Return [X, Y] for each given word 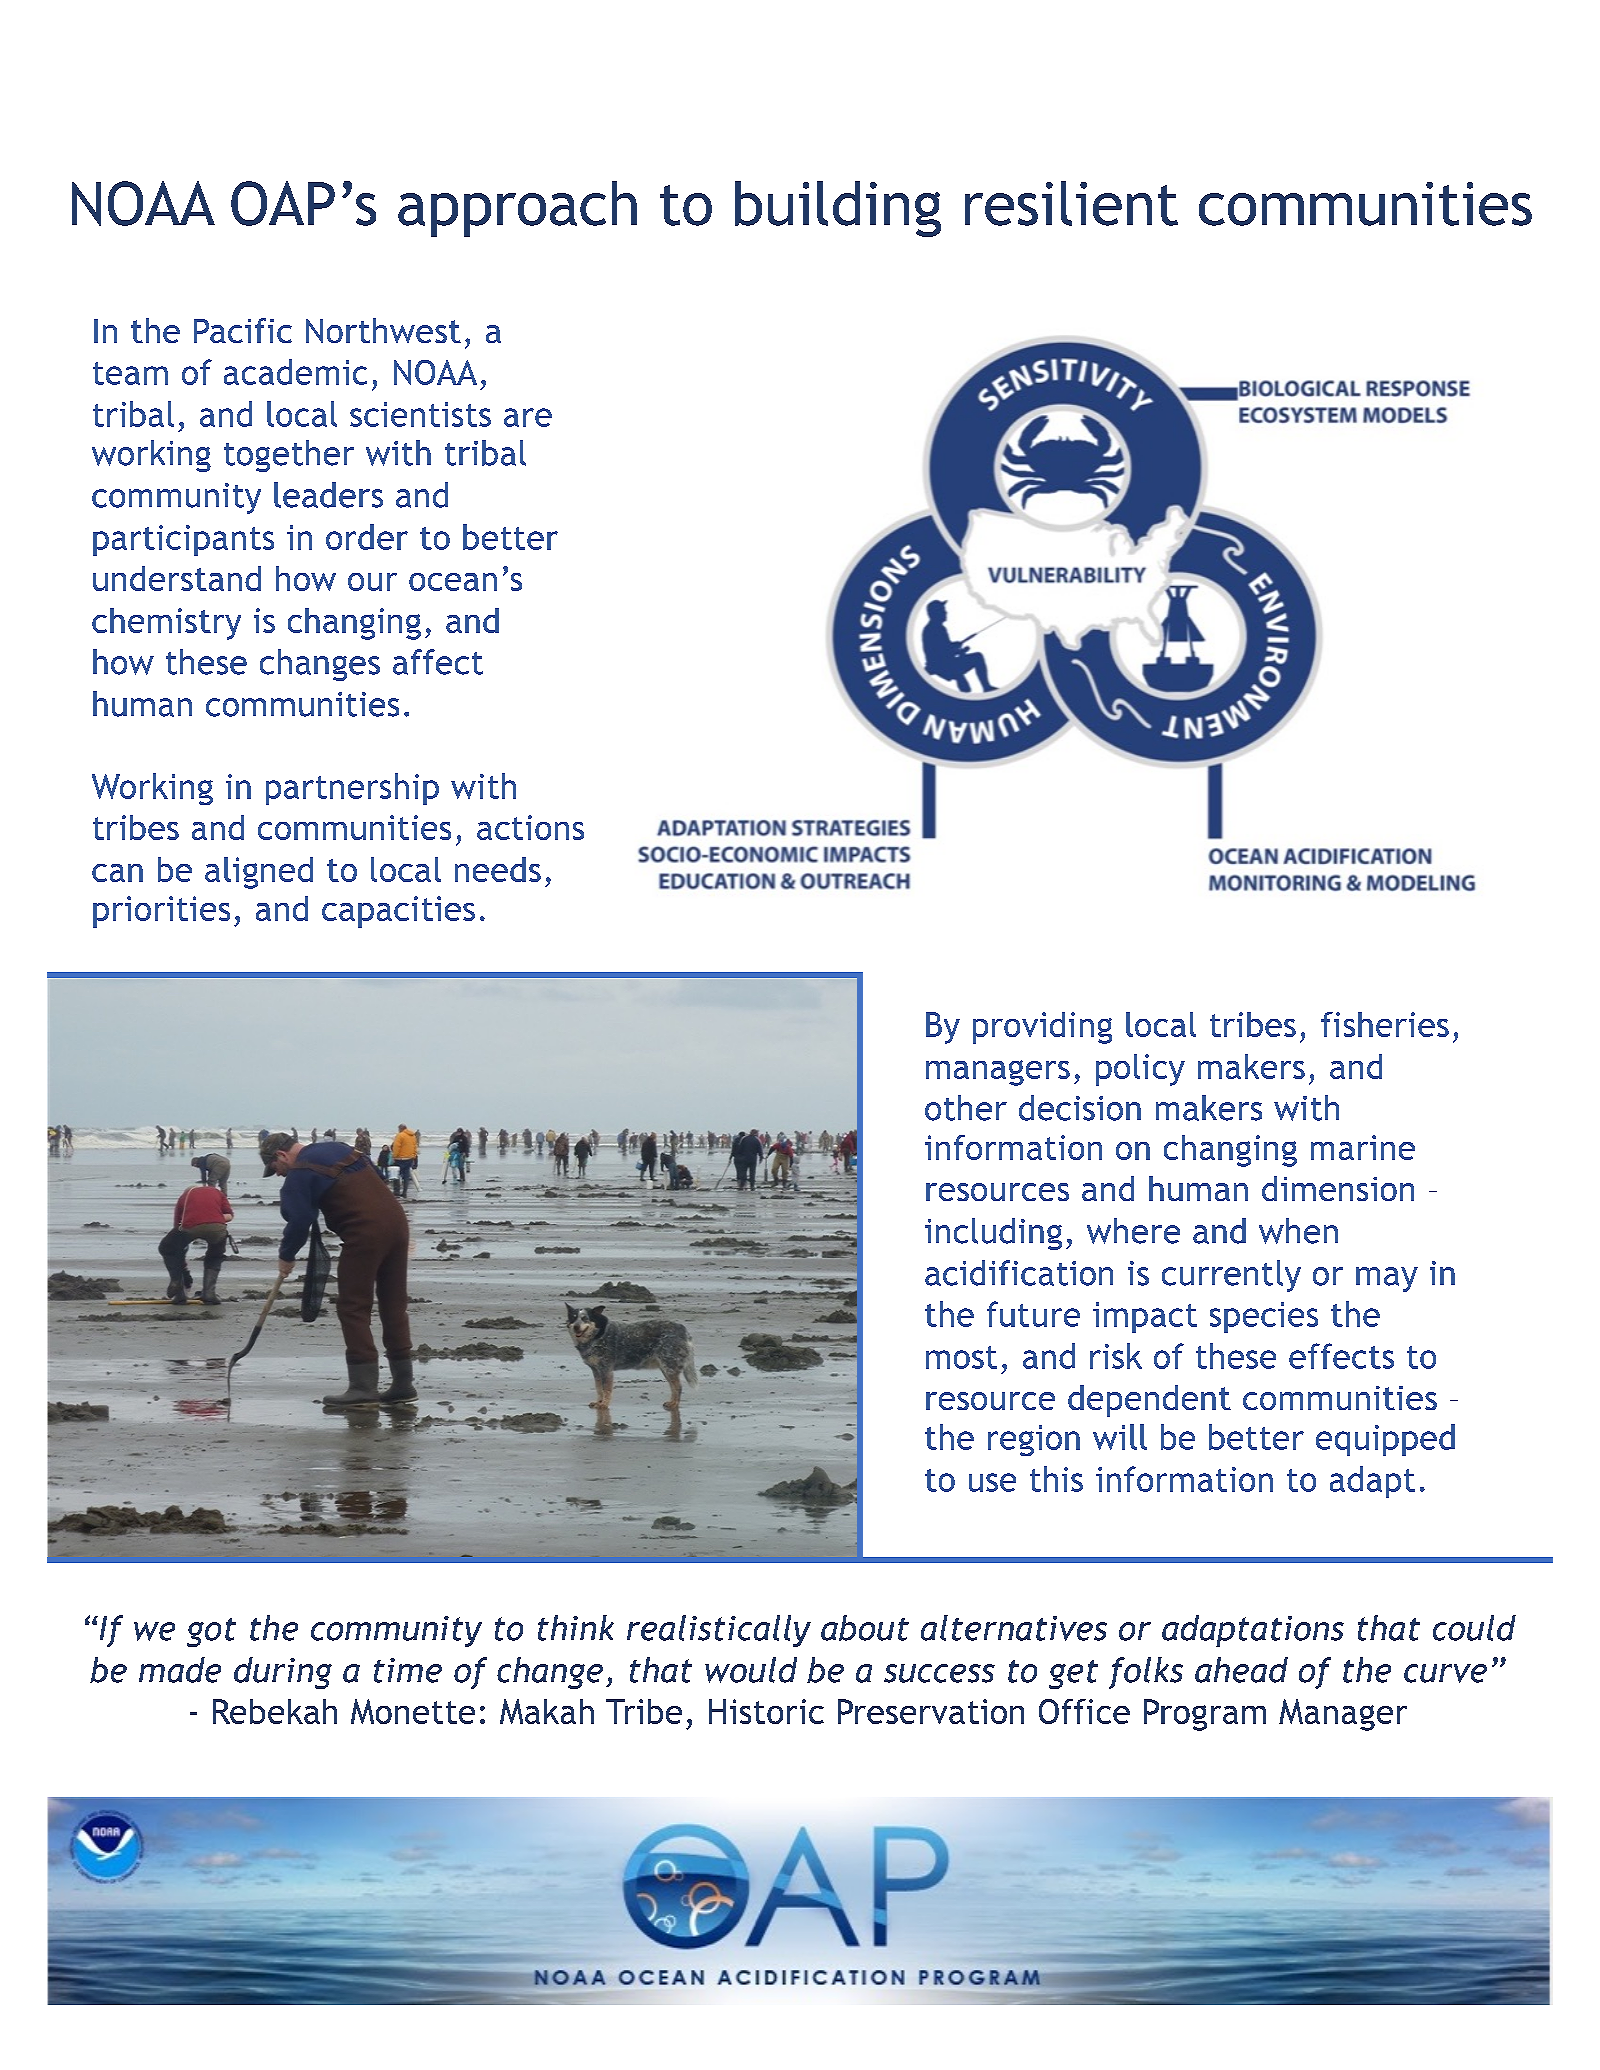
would [751, 1670]
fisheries [1385, 1024]
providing [1042, 1028]
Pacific [243, 330]
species [1264, 1317]
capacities [398, 912]
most [961, 1357]
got [211, 1632]
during [283, 1673]
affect [438, 662]
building [838, 209]
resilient [1071, 203]
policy [1140, 1070]
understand [177, 578]
